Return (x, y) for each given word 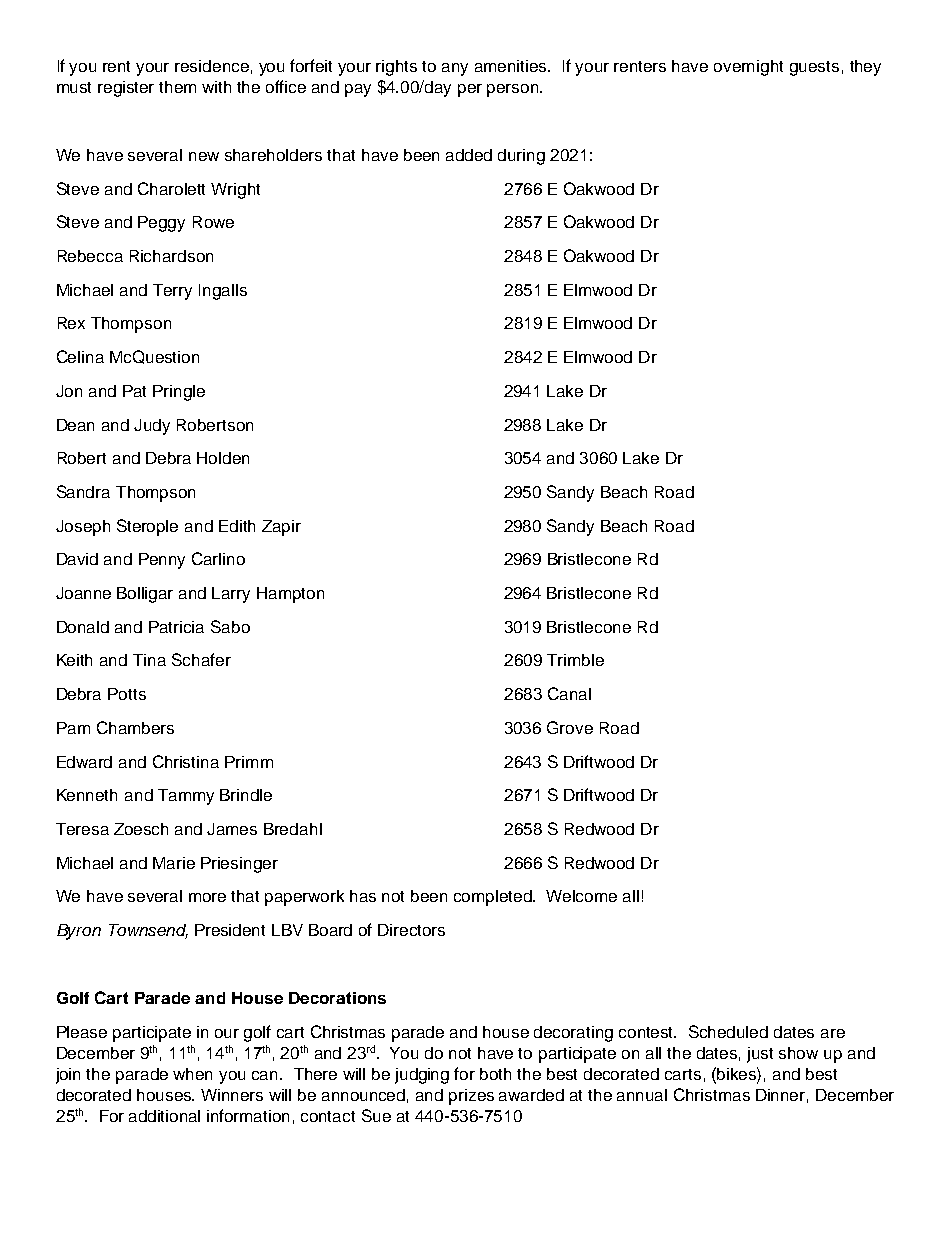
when (192, 1074)
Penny (162, 561)
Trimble (575, 660)
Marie (174, 863)
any (455, 69)
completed (494, 898)
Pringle (179, 393)
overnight (748, 68)
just (760, 1055)
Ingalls (223, 292)
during (521, 157)
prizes (471, 1097)
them (177, 87)
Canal (569, 693)
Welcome (581, 896)
